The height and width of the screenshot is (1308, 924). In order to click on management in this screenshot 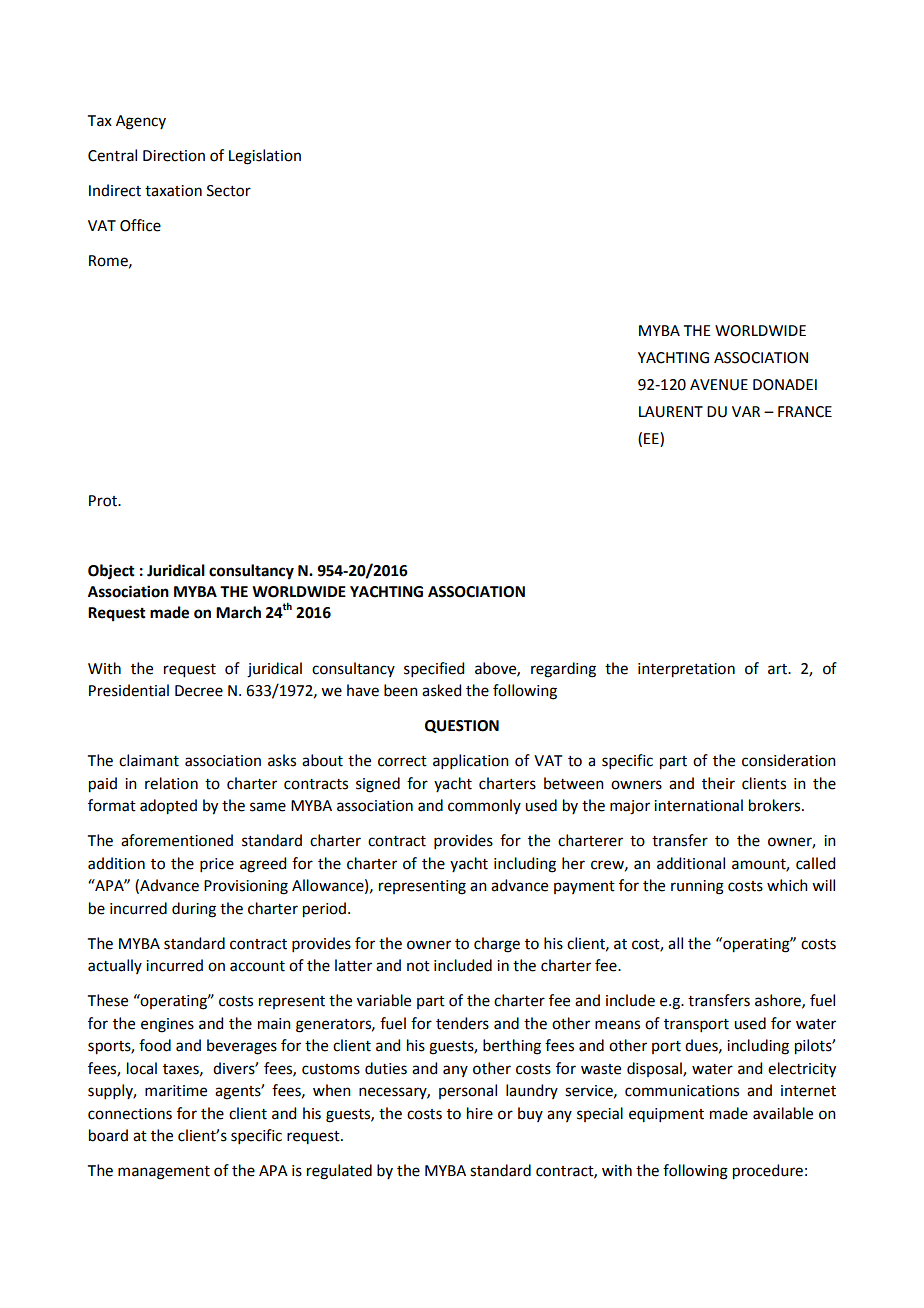, I will do `click(164, 1173)`.
